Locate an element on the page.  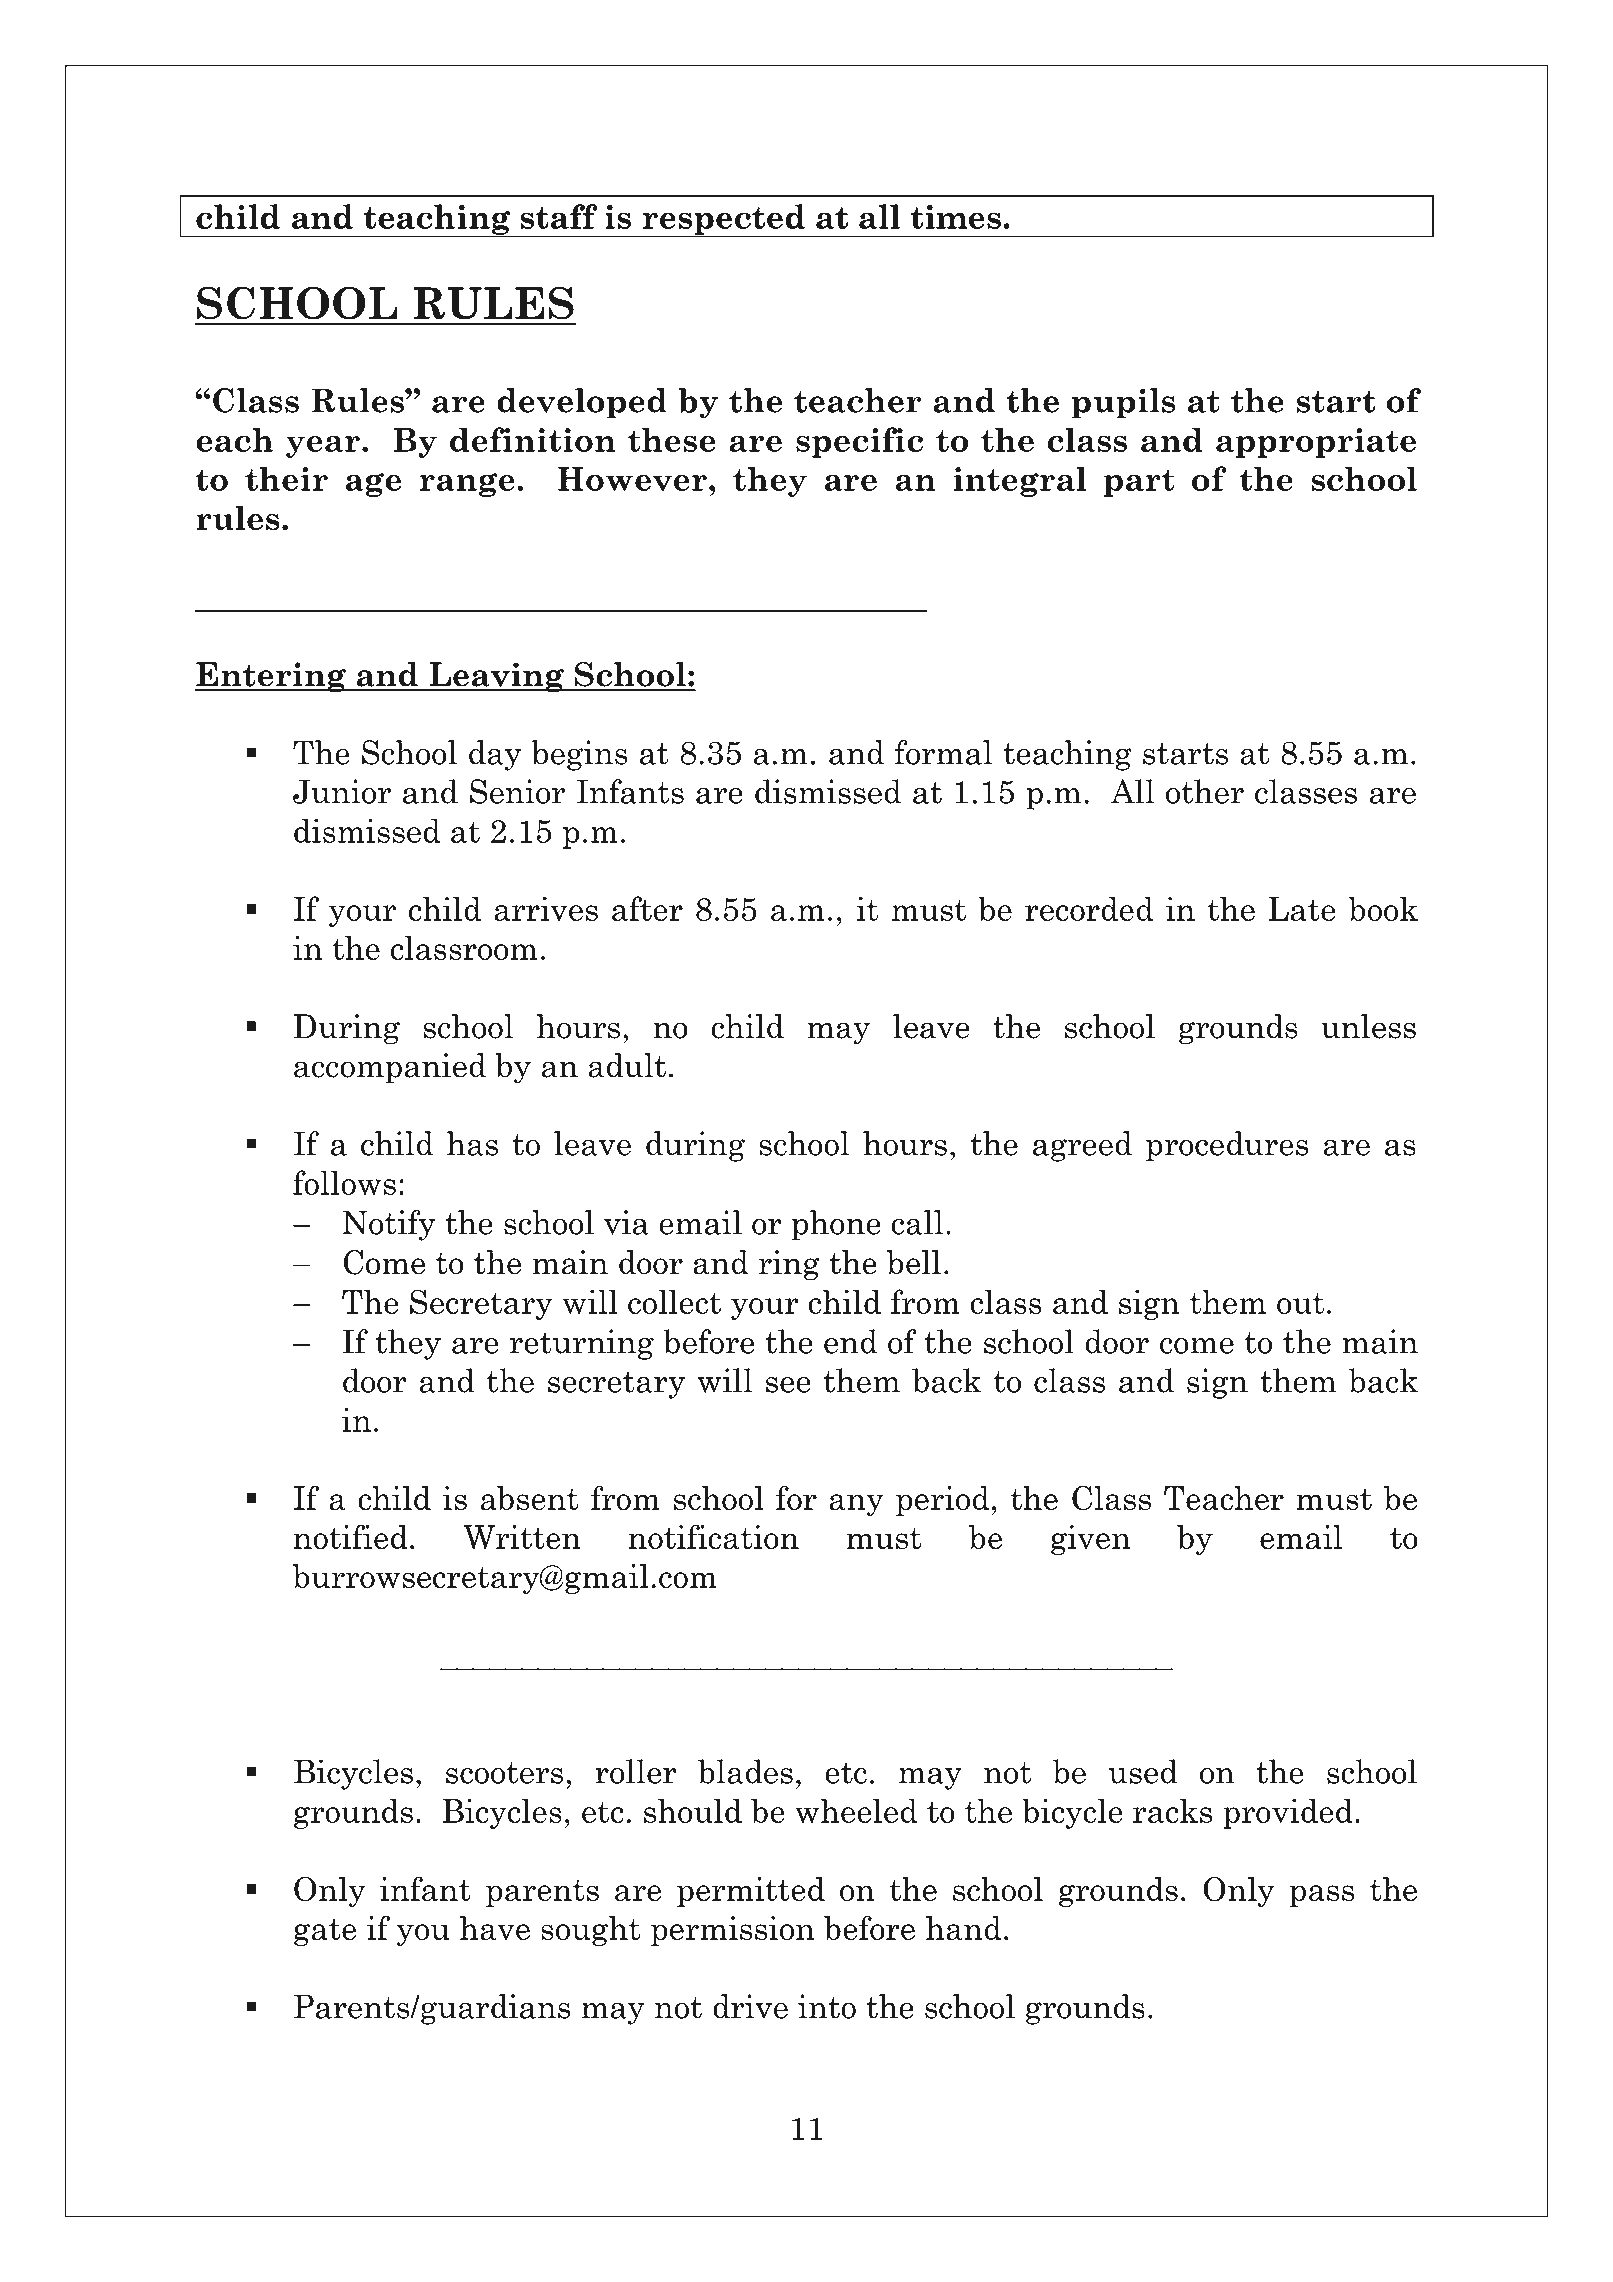
staff is located at coordinates (559, 216).
